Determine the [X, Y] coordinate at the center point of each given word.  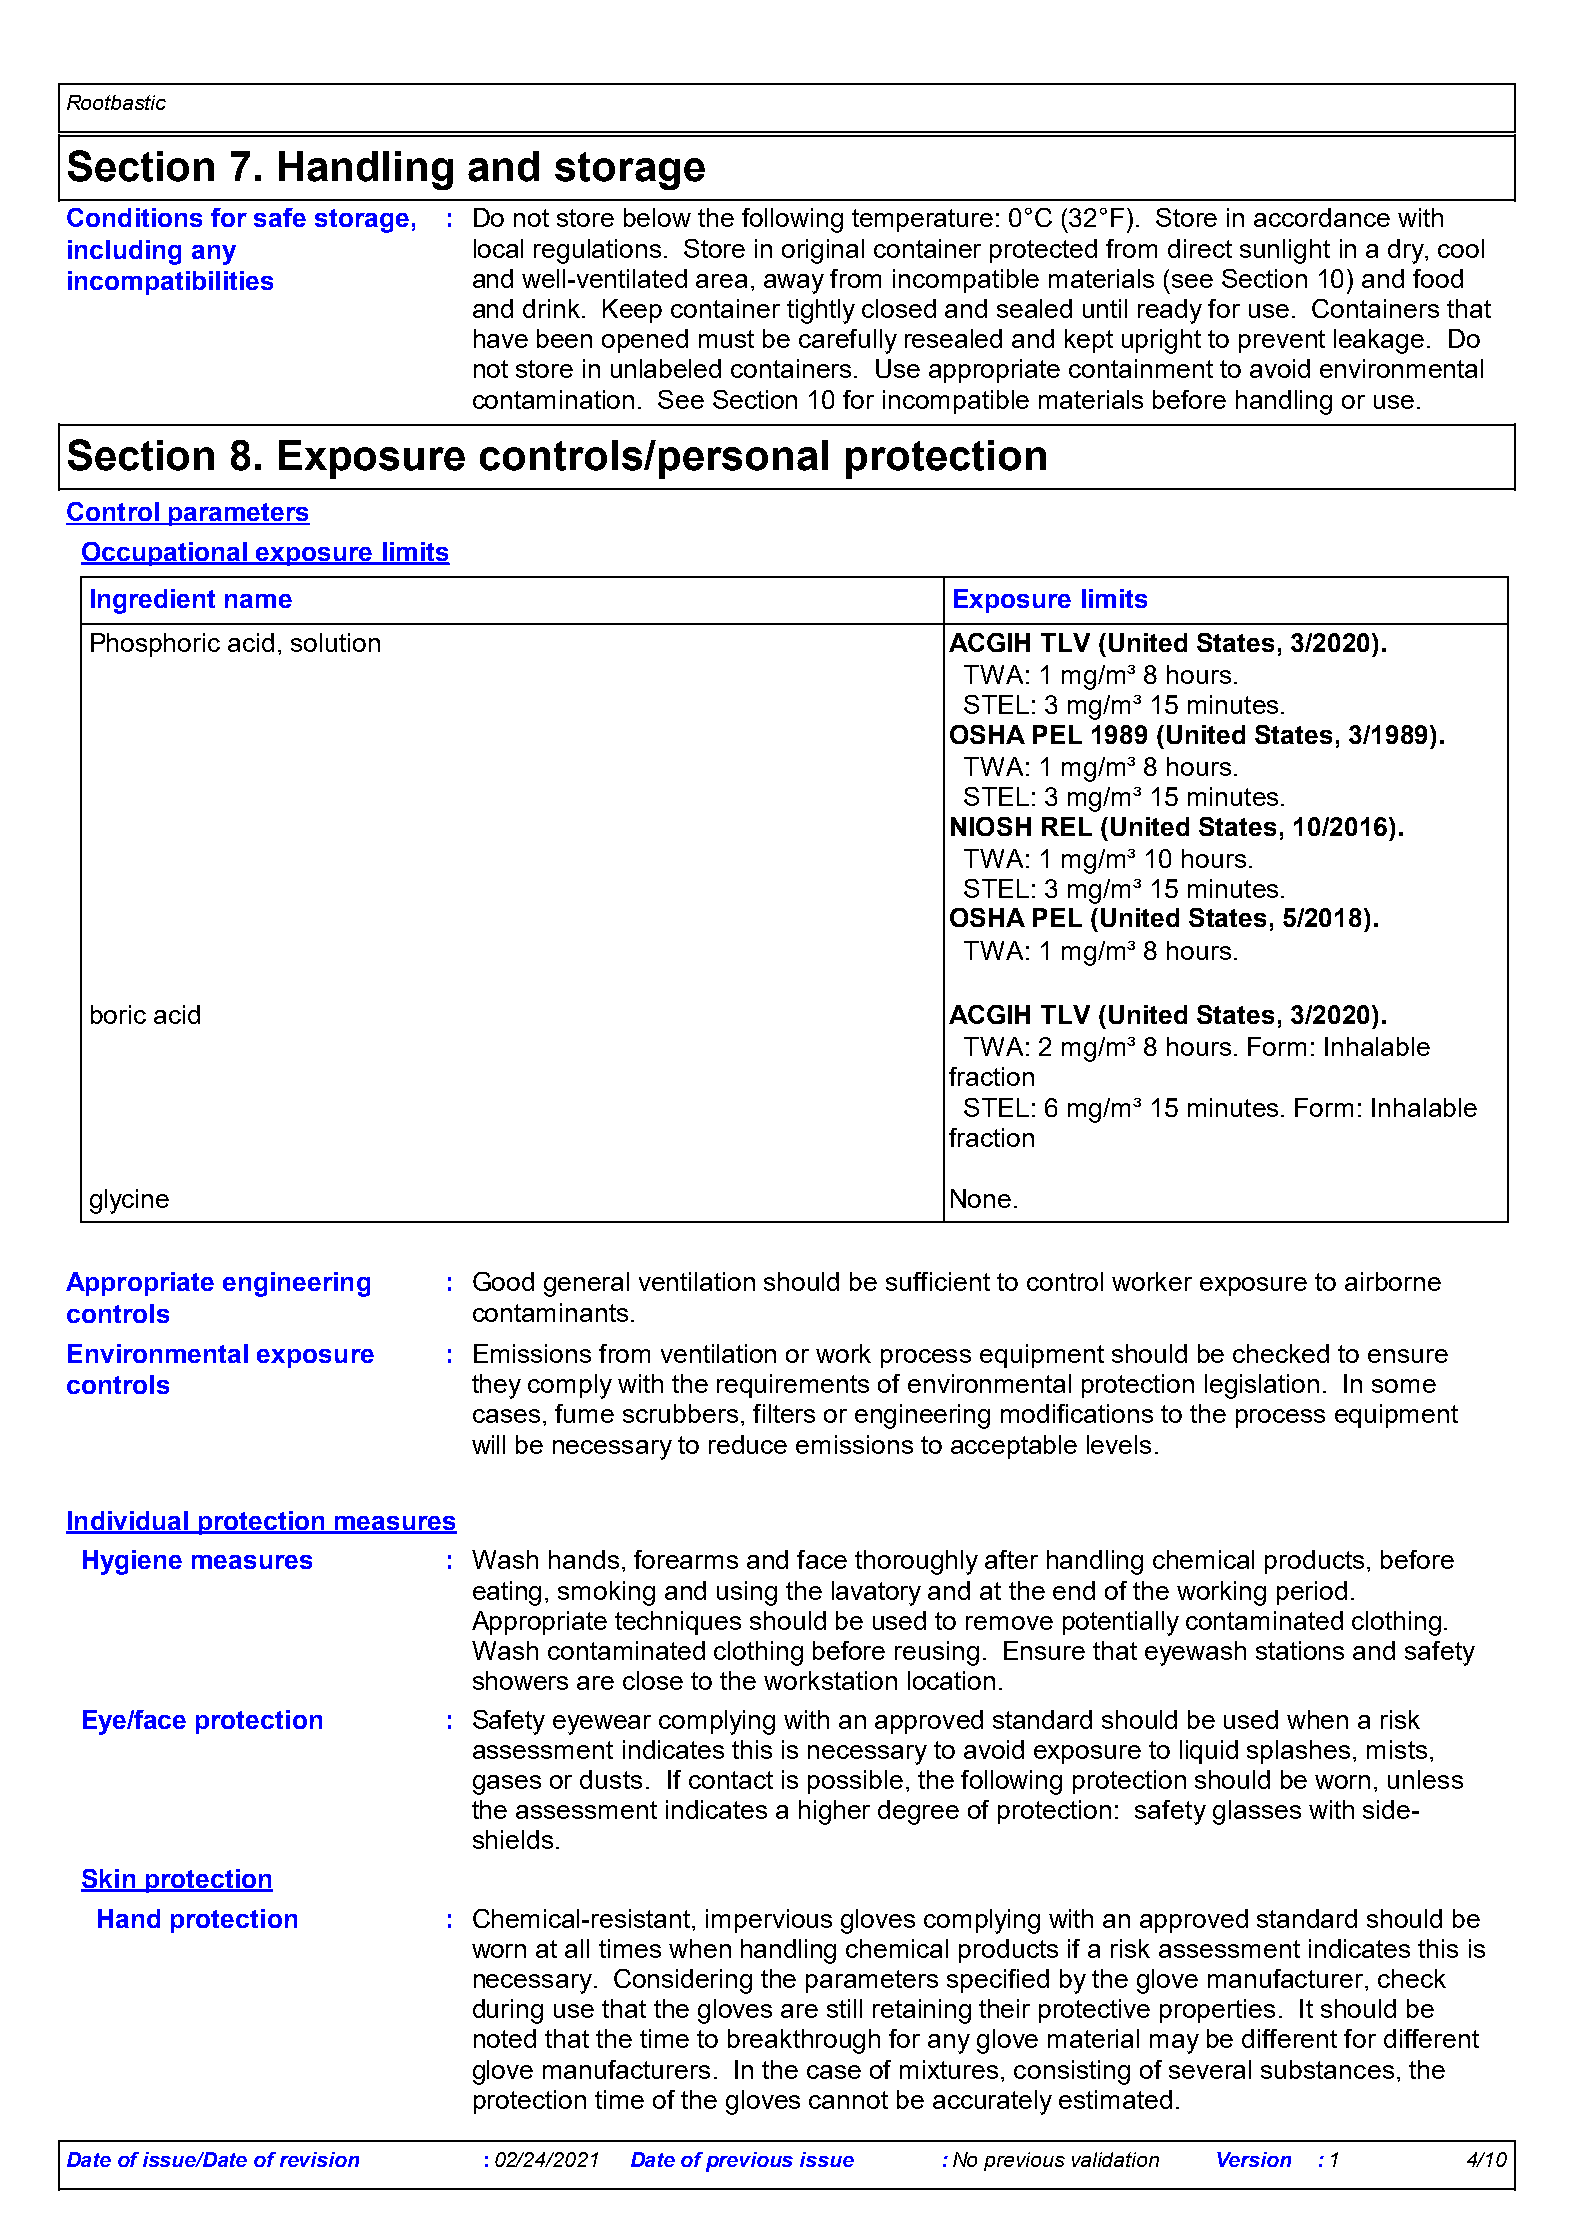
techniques [678, 1623]
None [981, 1198]
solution [335, 642]
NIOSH [991, 826]
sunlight [1285, 251]
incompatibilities [170, 283]
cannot [848, 2100]
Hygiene [132, 1562]
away [794, 284]
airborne [1393, 1281]
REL [1067, 826]
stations [1300, 1650]
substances [1327, 2069]
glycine [129, 1201]
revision [319, 2159]
